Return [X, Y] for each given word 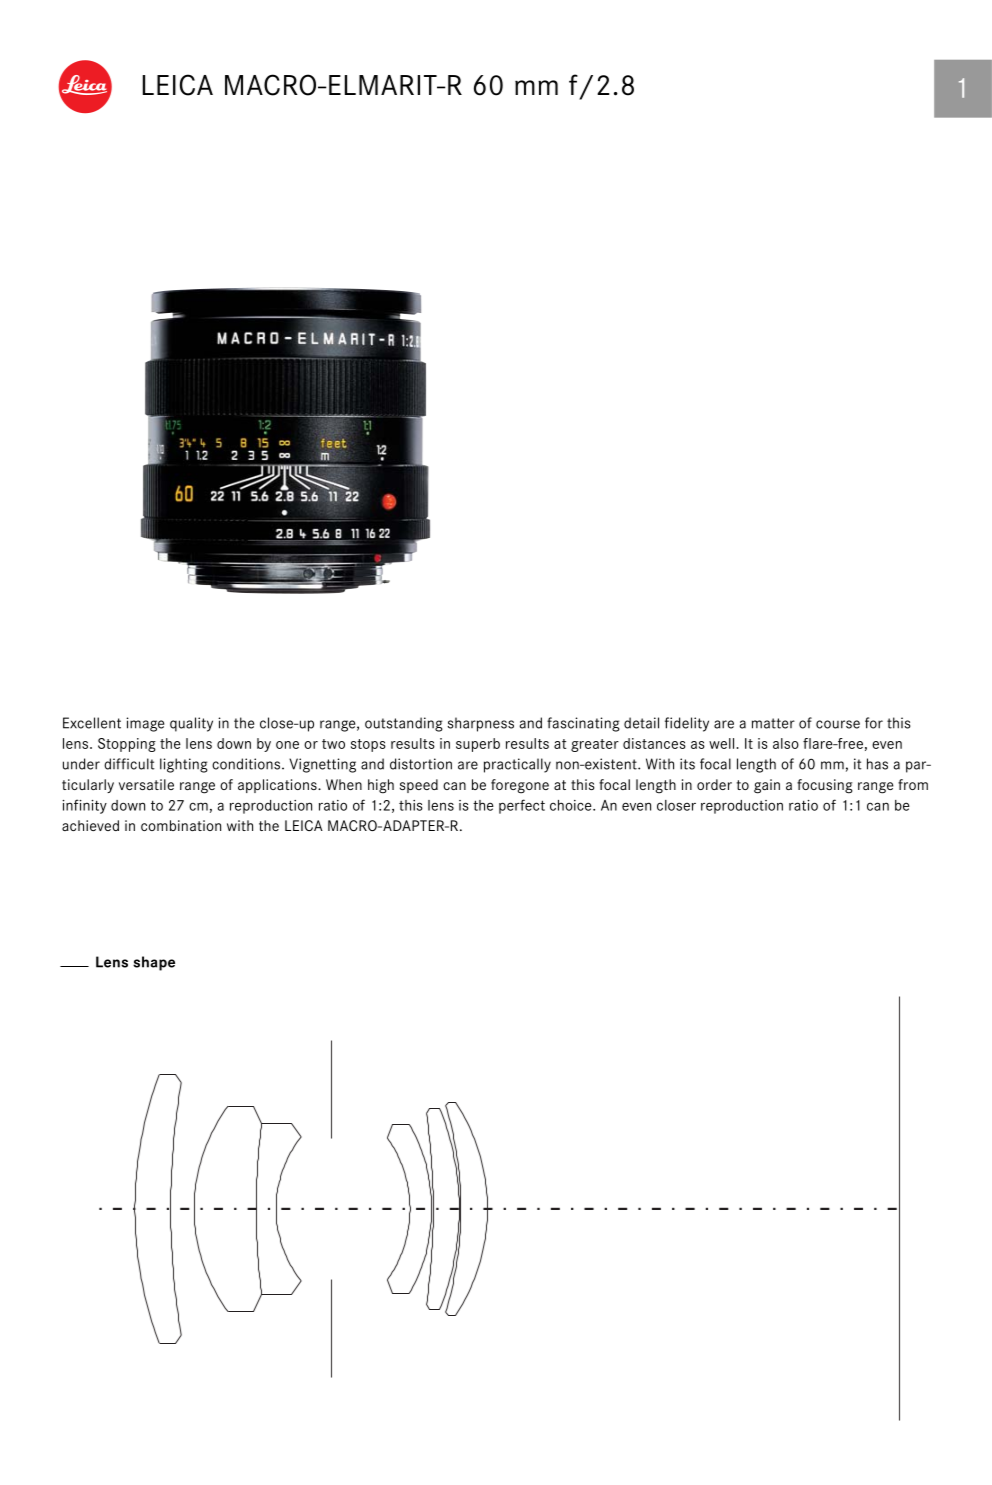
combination [181, 825]
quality [191, 724]
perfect [522, 806]
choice [572, 805]
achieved [90, 825]
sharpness [480, 724]
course [838, 724]
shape [154, 963]
